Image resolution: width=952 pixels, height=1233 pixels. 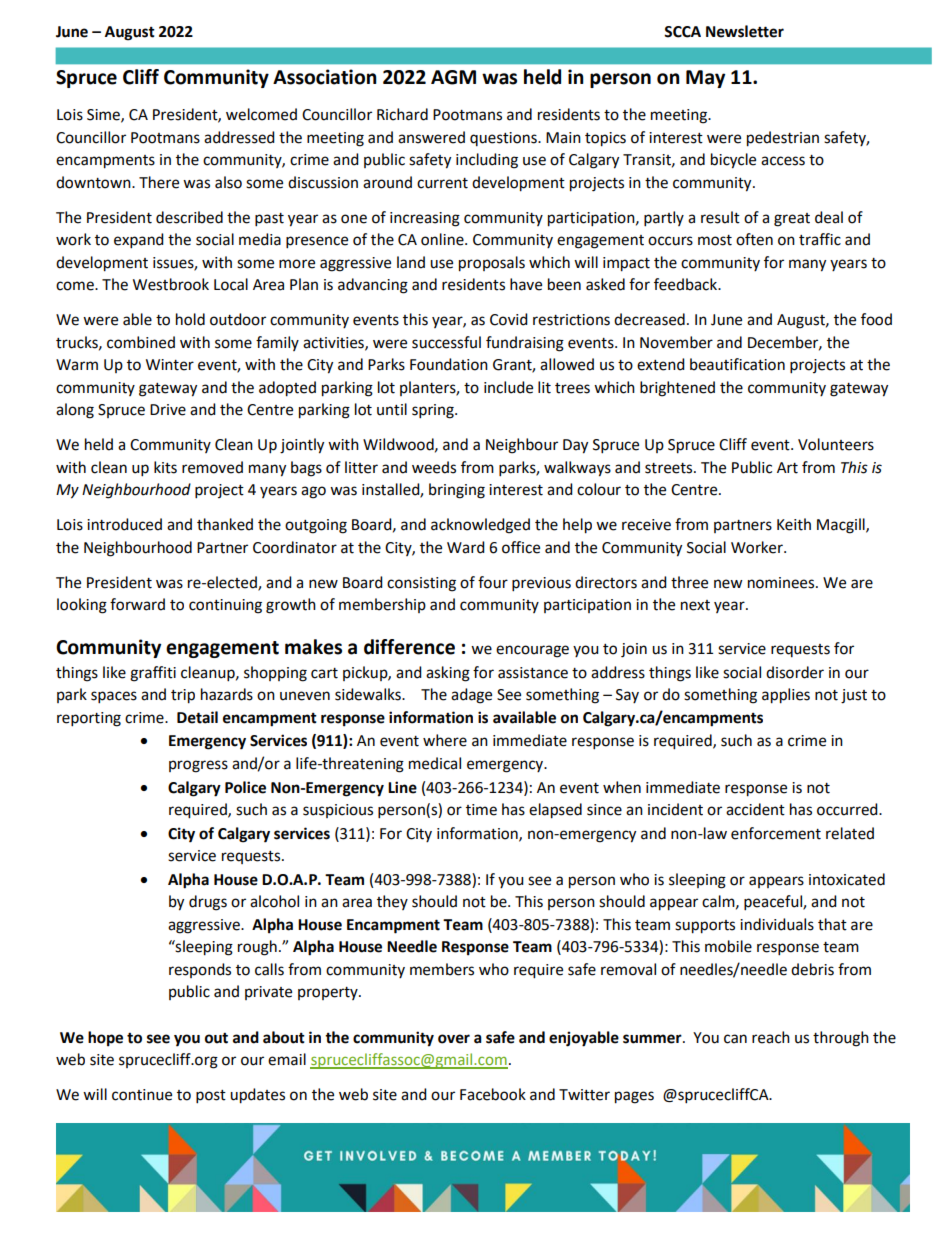 I want to click on AGM, so click(x=453, y=77).
